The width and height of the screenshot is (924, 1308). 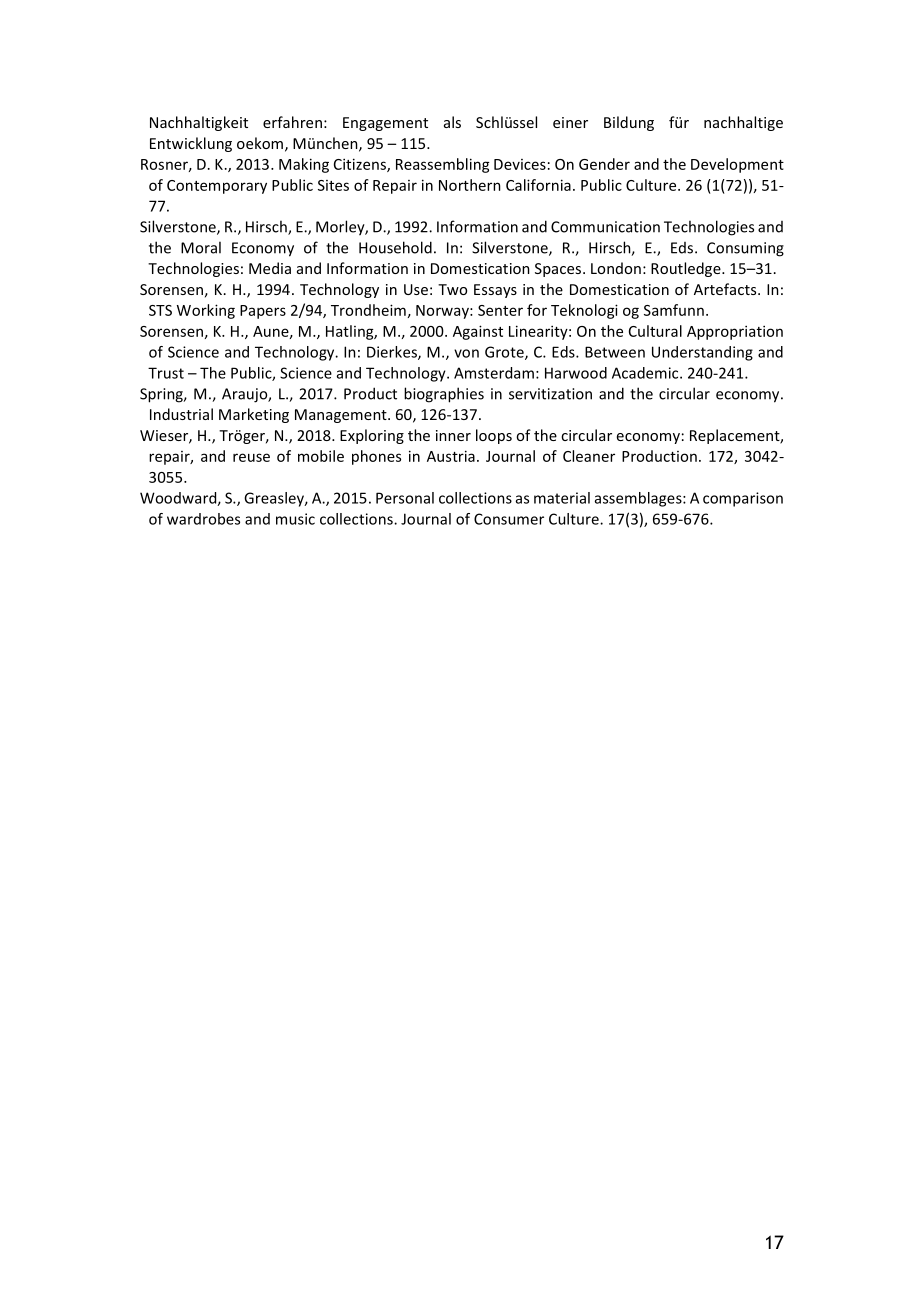 I want to click on Routledge, so click(x=687, y=269).
